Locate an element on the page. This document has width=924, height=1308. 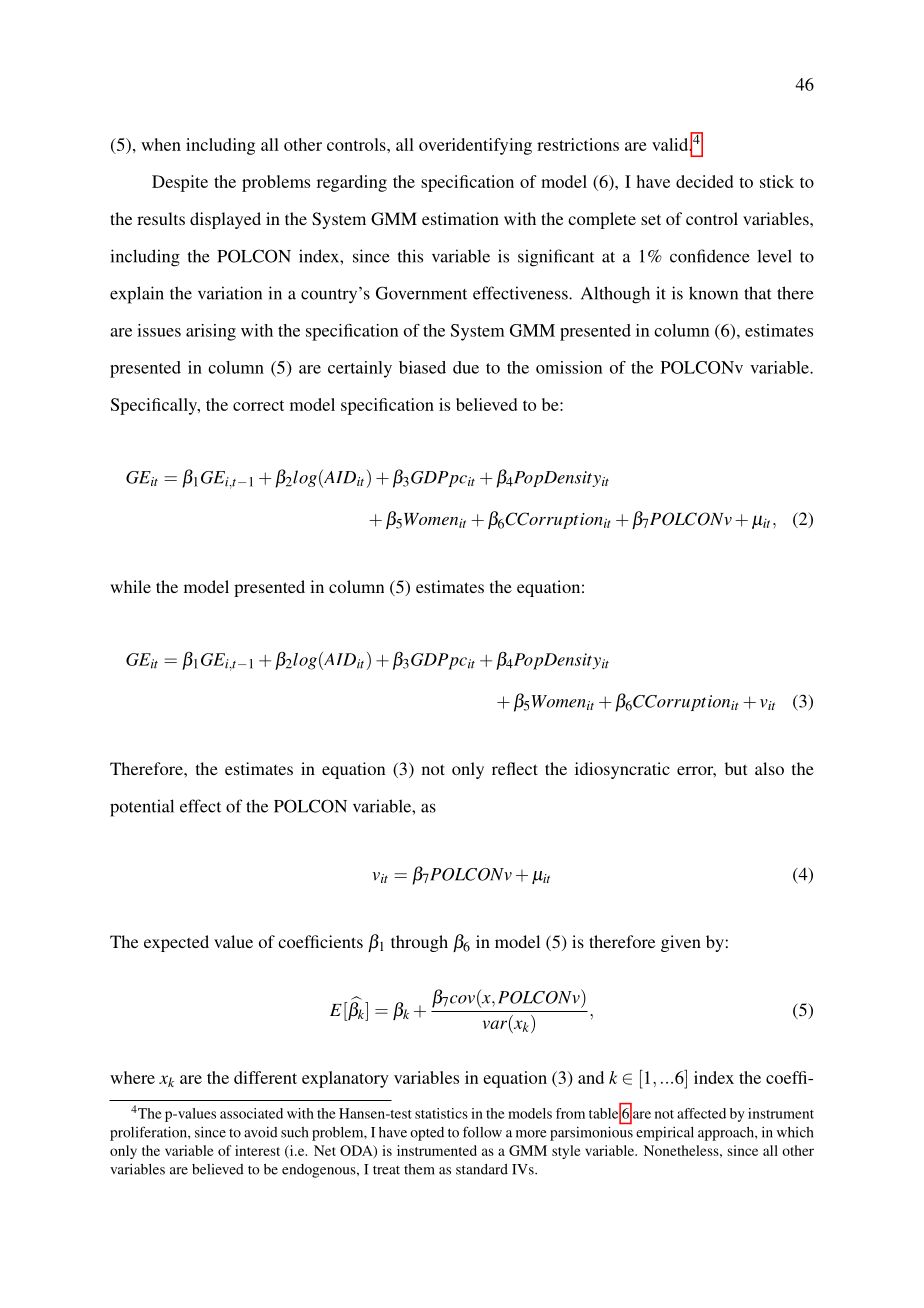
Despite is located at coordinates (180, 183).
